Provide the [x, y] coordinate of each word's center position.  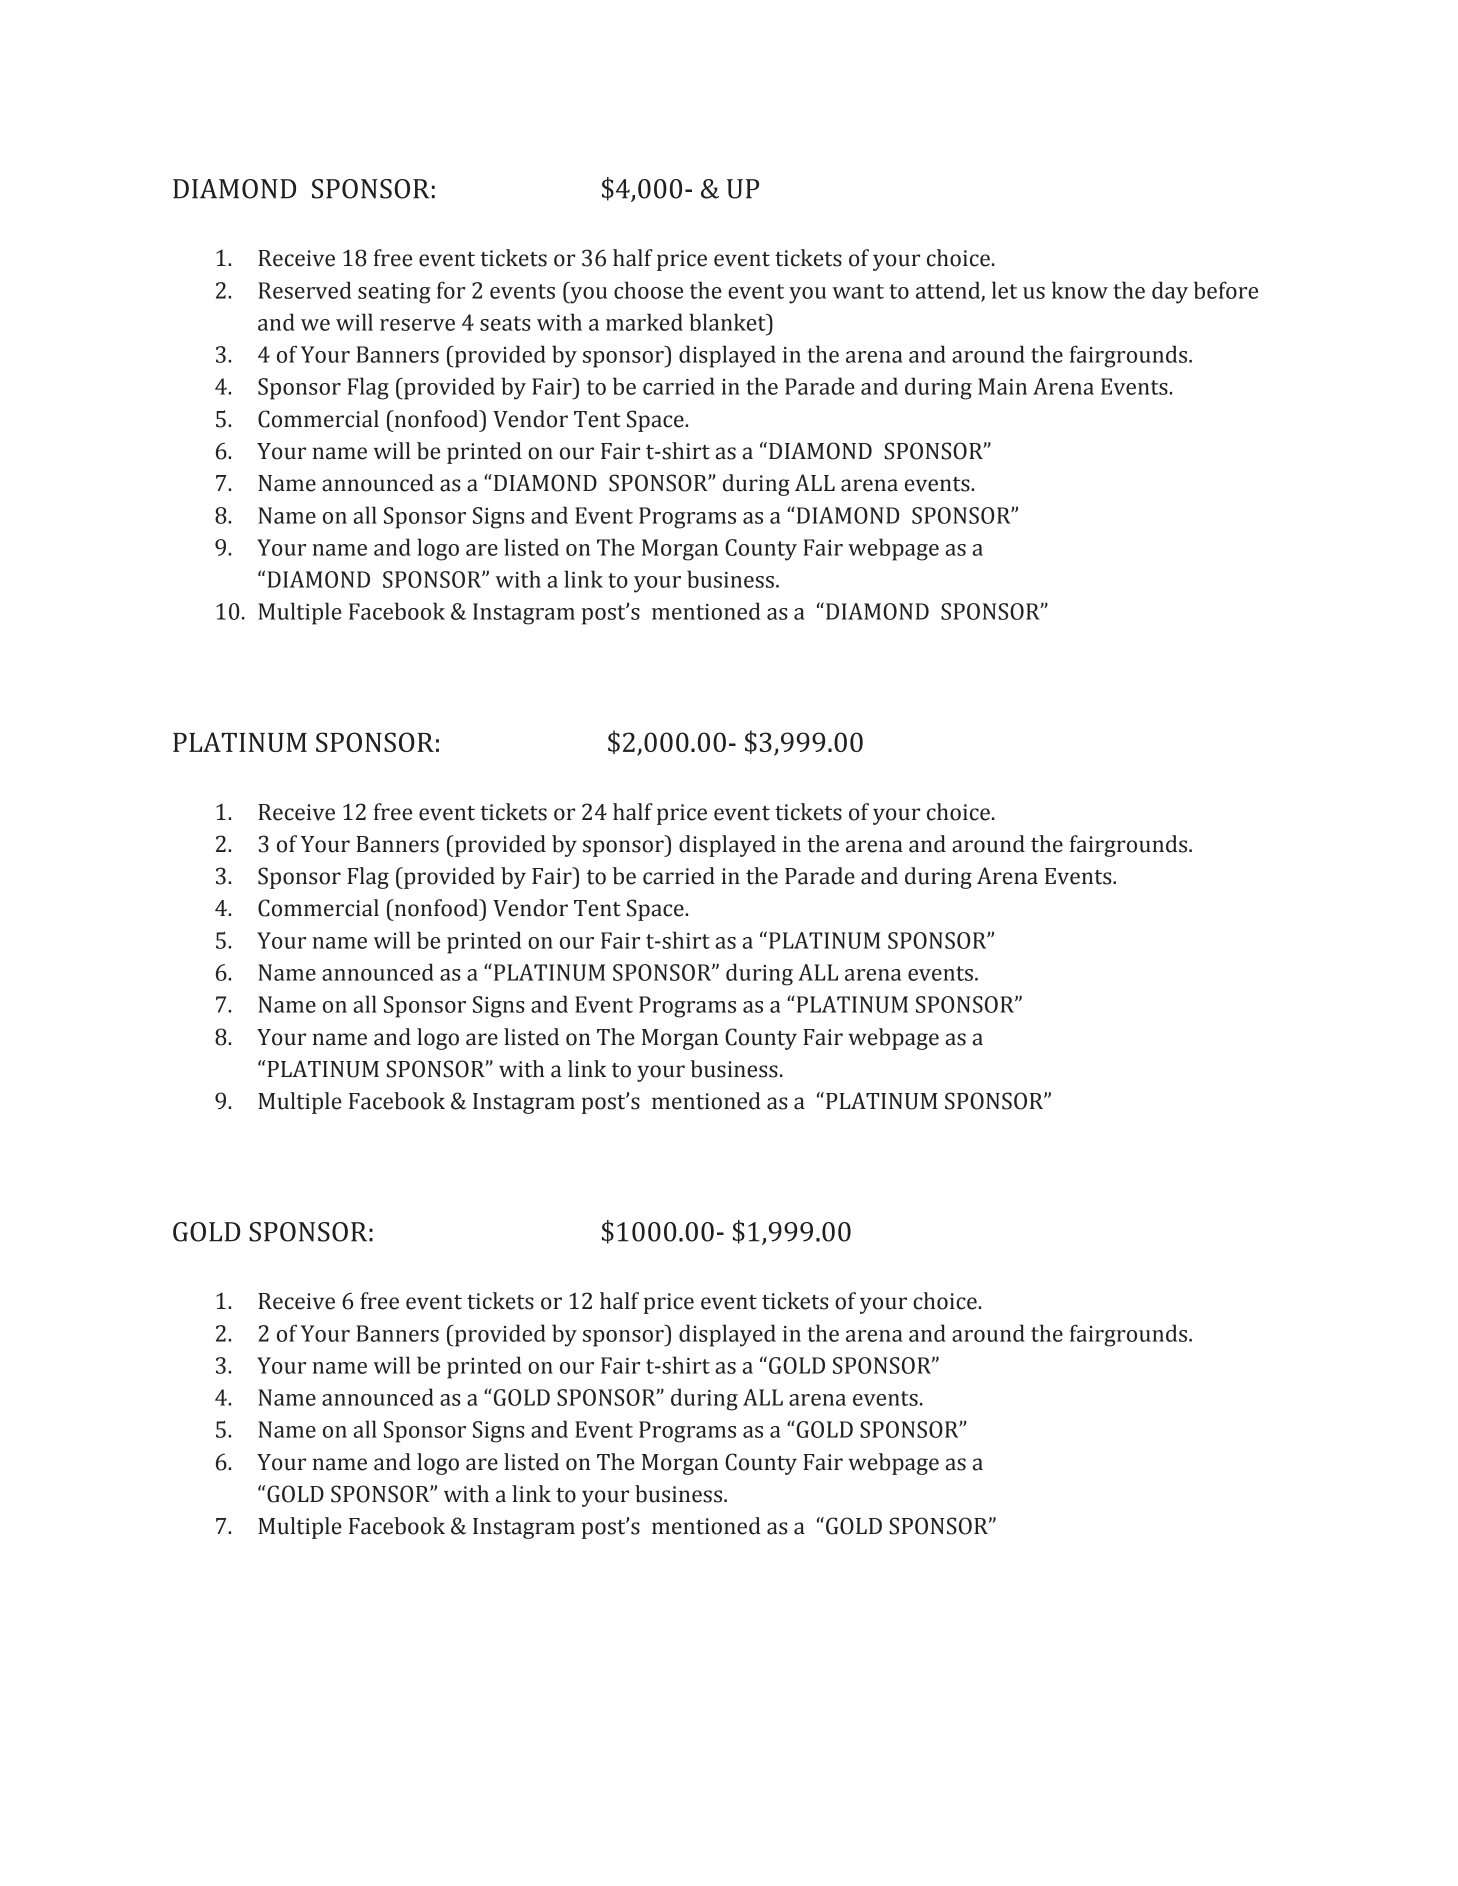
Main [1002, 386]
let [1004, 290]
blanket [728, 322]
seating [394, 293]
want [858, 291]
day [1170, 292]
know [1080, 290]
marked [644, 322]
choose [648, 290]
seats [505, 323]
